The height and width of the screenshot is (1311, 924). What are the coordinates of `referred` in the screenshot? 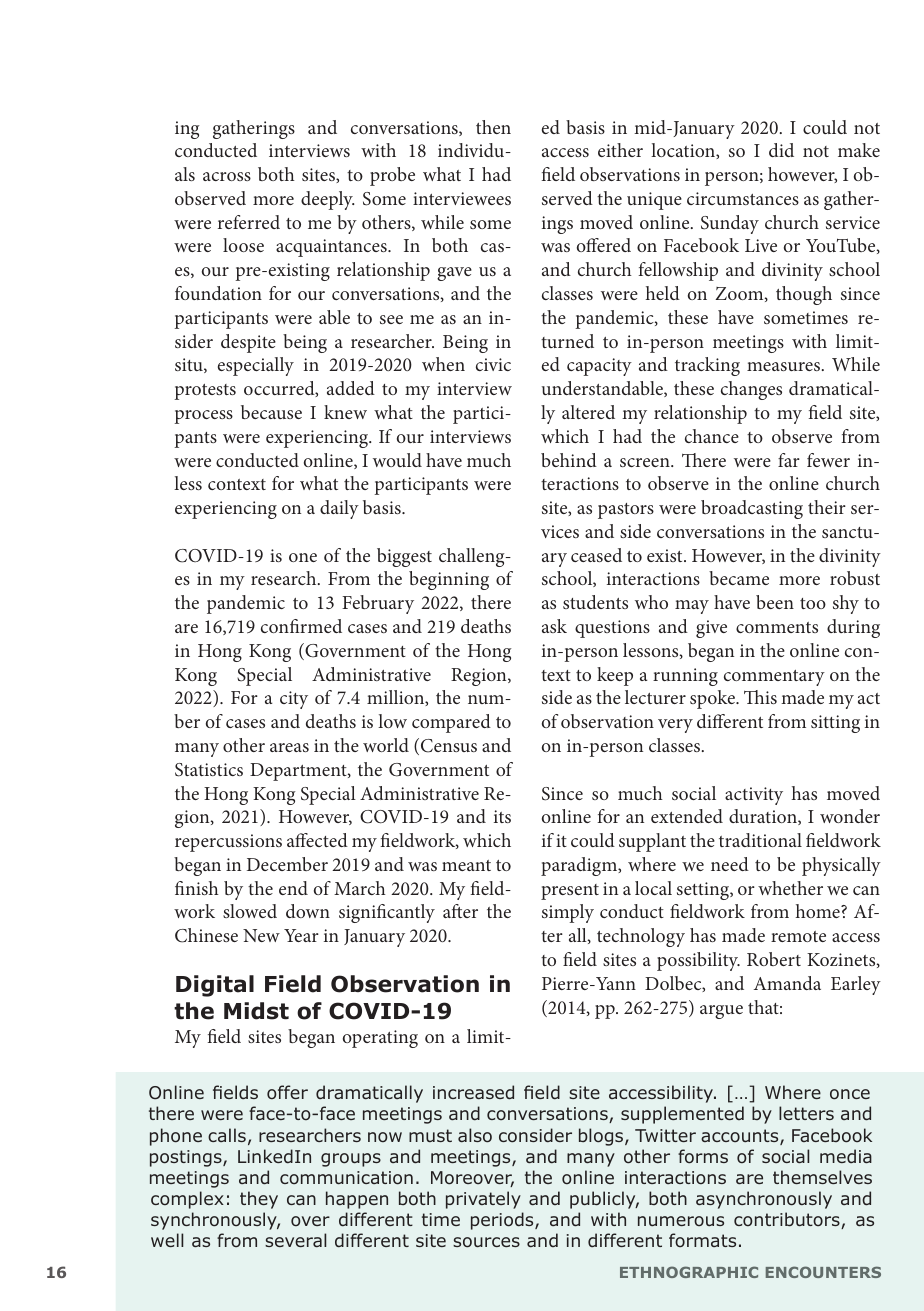 It's located at (249, 222).
